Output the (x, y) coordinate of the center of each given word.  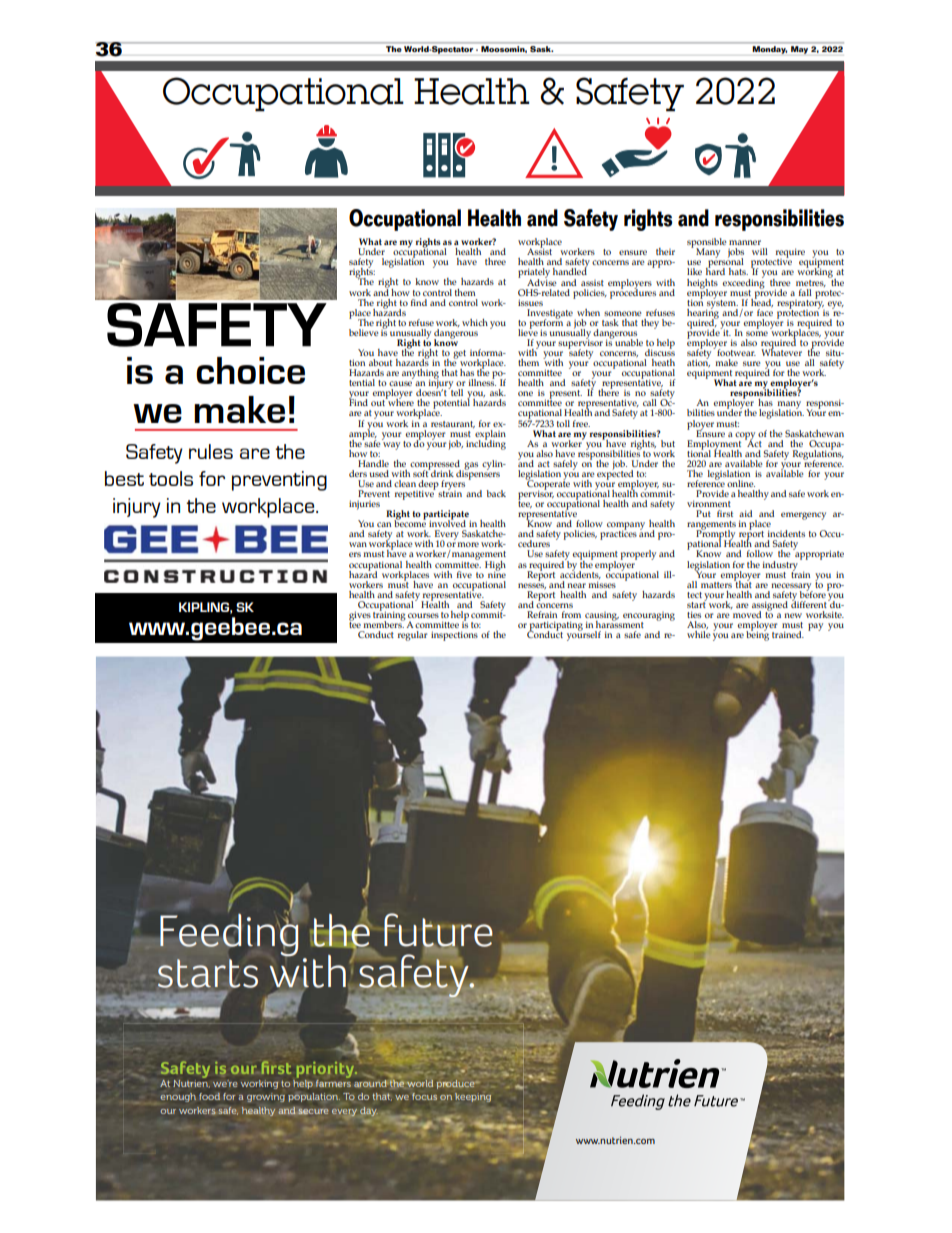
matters (716, 585)
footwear (735, 351)
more (468, 544)
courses (423, 615)
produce (457, 1084)
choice (250, 370)
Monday (769, 50)
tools (171, 478)
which (475, 322)
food (209, 1096)
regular (412, 636)
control (437, 292)
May (799, 50)
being (757, 635)
